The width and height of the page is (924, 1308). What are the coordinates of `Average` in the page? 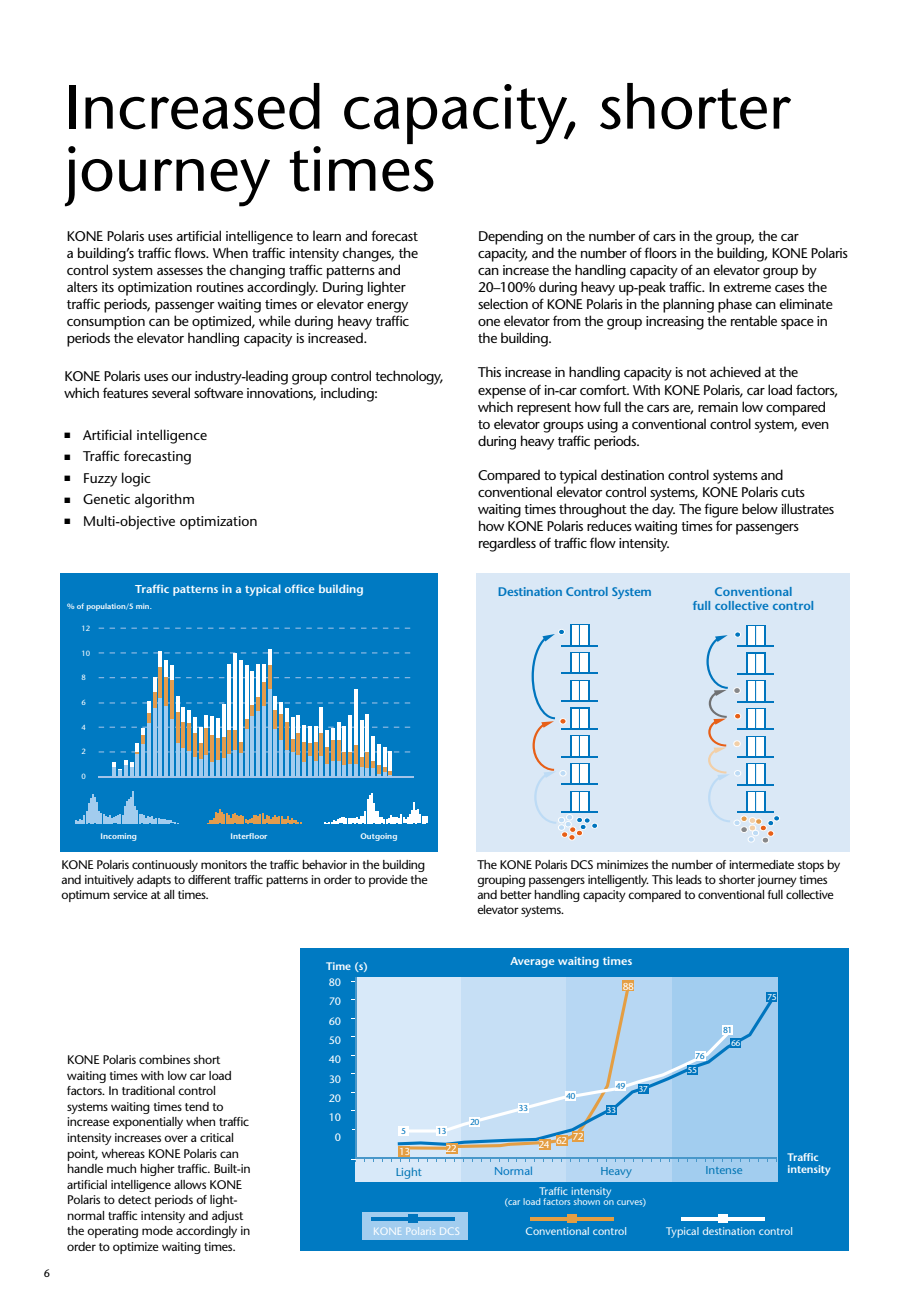 It's located at (532, 962).
